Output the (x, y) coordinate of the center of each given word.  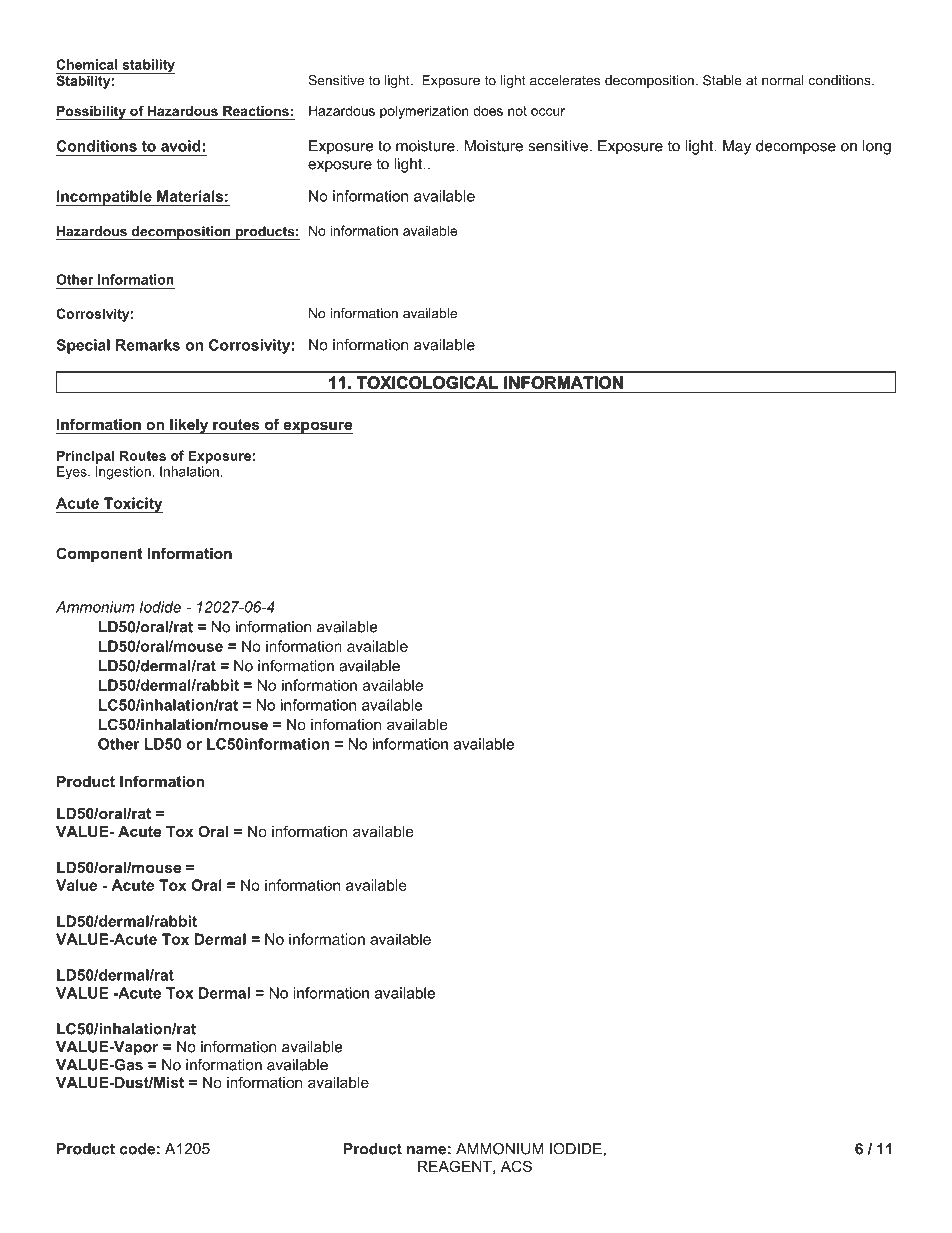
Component (99, 554)
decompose (796, 147)
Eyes (73, 473)
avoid (182, 146)
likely (189, 426)
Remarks (148, 345)
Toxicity (132, 505)
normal (783, 80)
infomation (346, 724)
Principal (85, 457)
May (737, 147)
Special (83, 346)
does (488, 110)
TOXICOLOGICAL (427, 382)
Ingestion (124, 473)
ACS (516, 1166)
